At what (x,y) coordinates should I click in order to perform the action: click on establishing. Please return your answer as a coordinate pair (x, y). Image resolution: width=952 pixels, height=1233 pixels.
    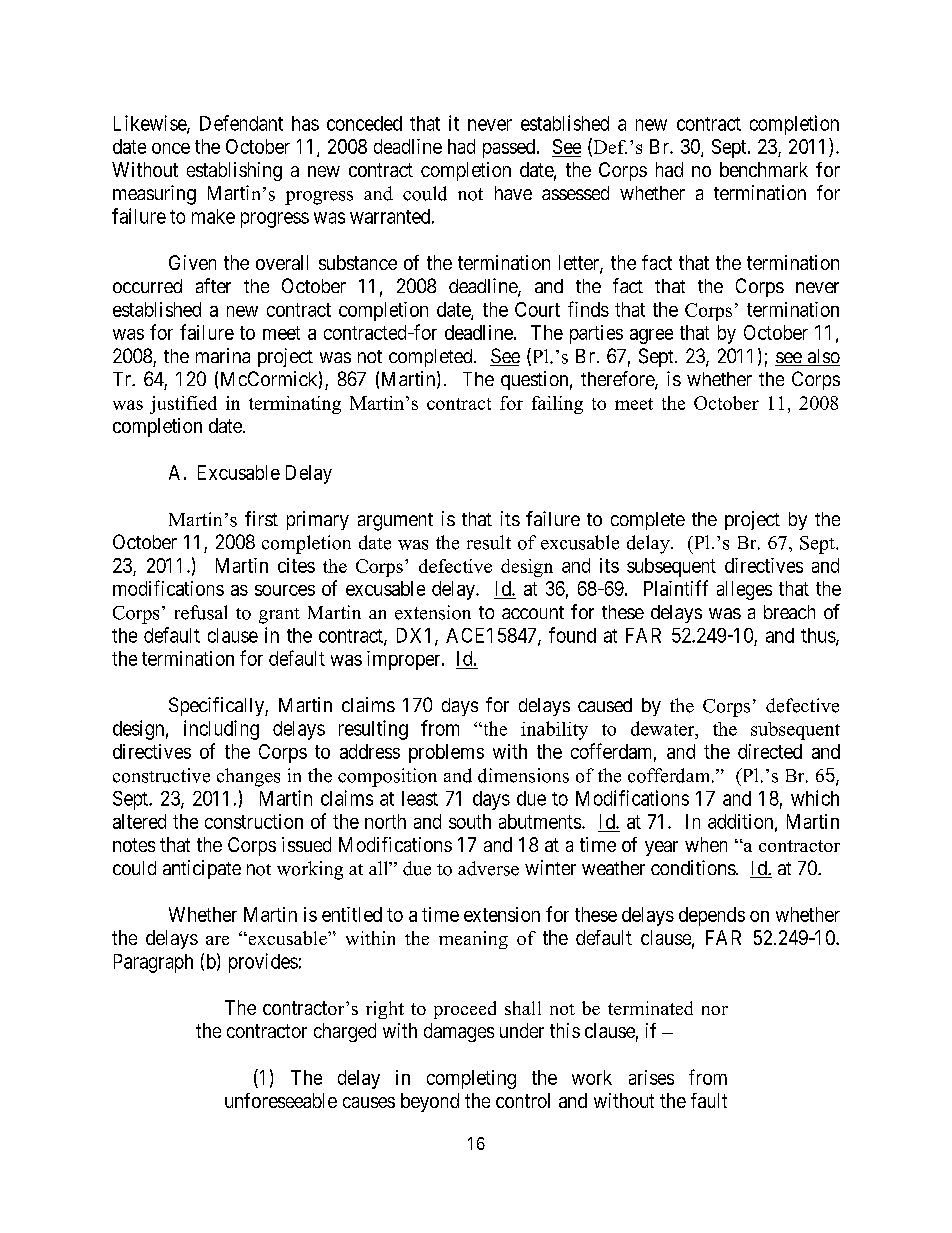
    Looking at the image, I should click on (234, 171).
